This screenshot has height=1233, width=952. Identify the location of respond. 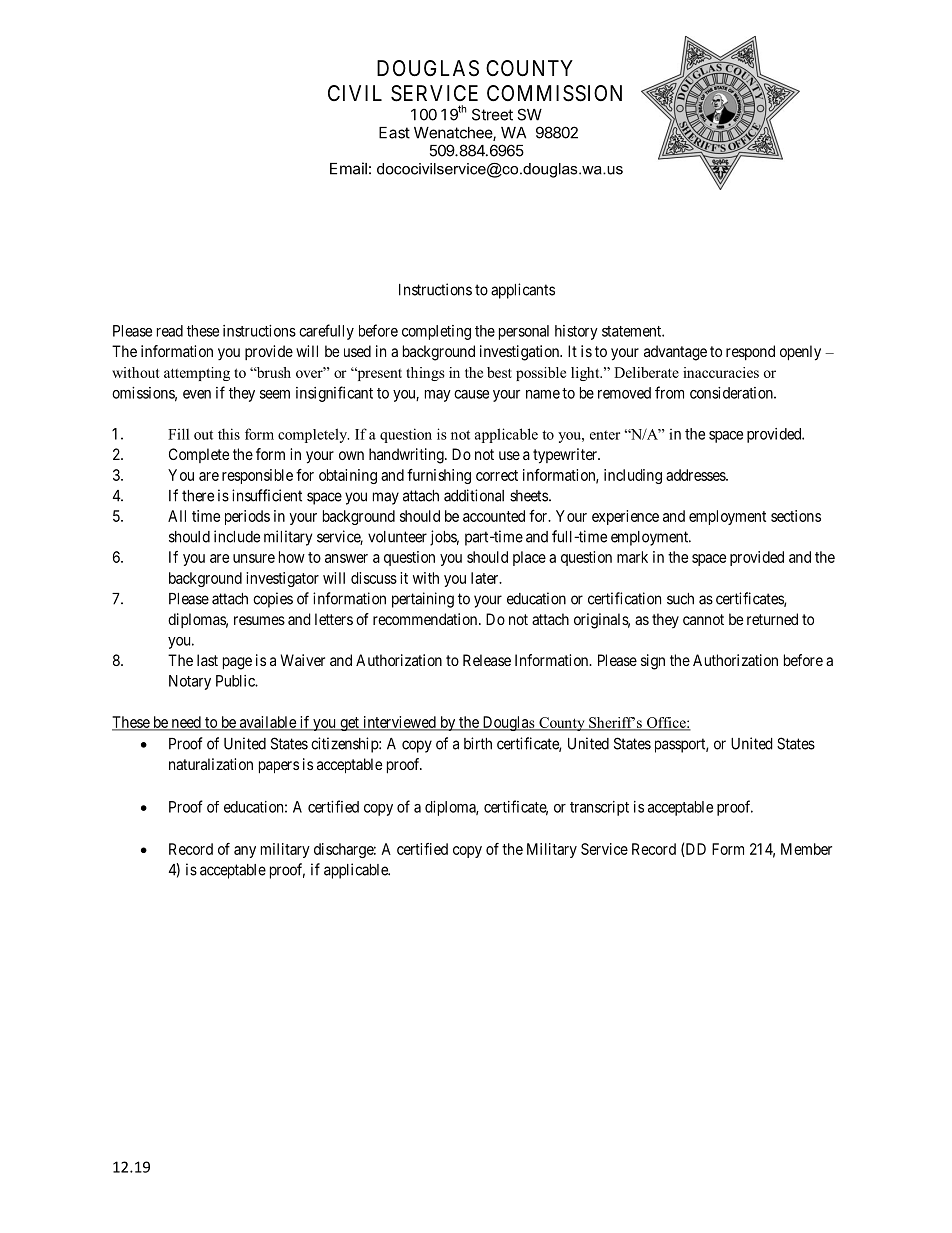
(750, 352).
